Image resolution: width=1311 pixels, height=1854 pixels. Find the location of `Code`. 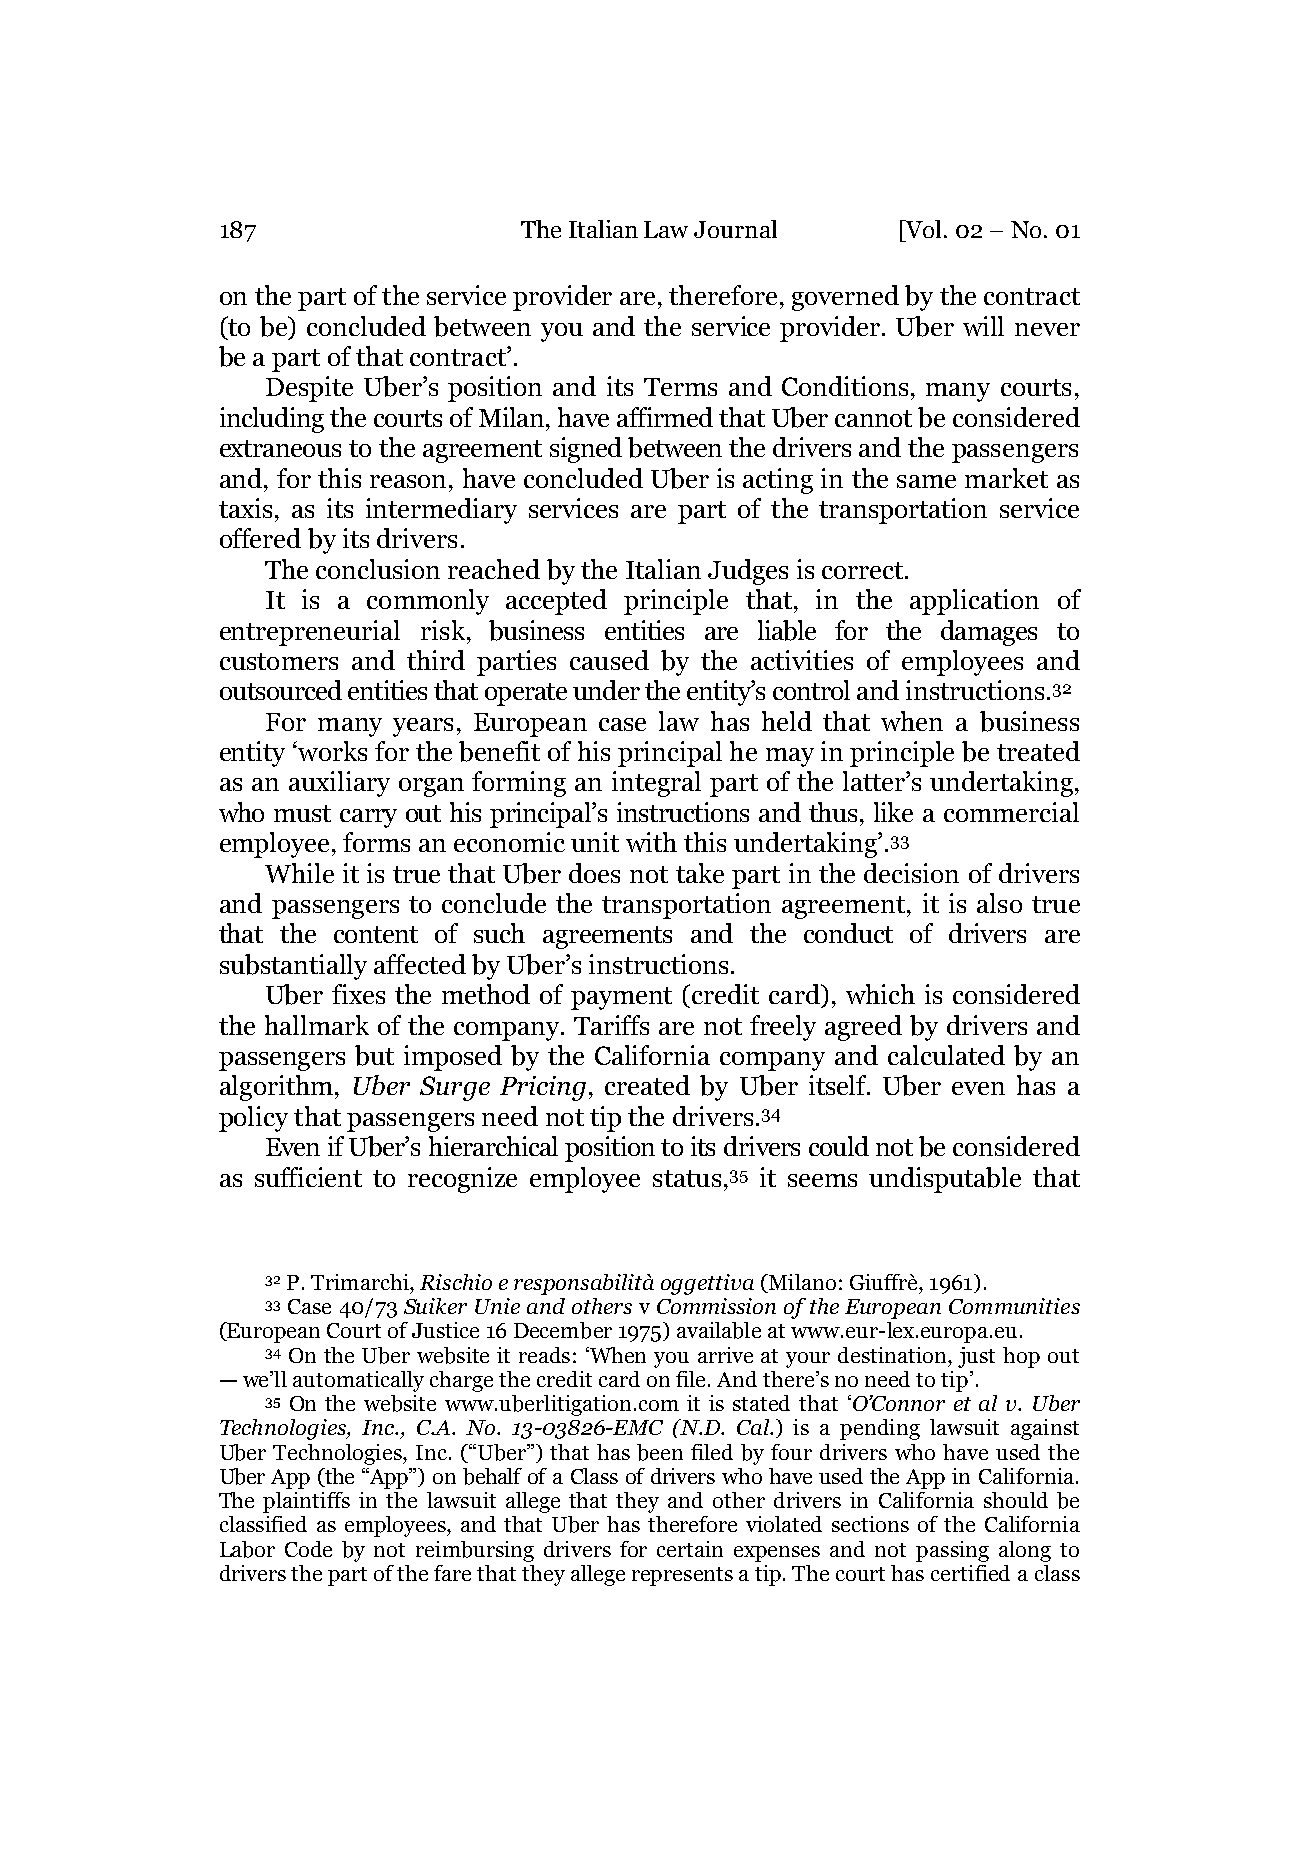

Code is located at coordinates (308, 1549).
